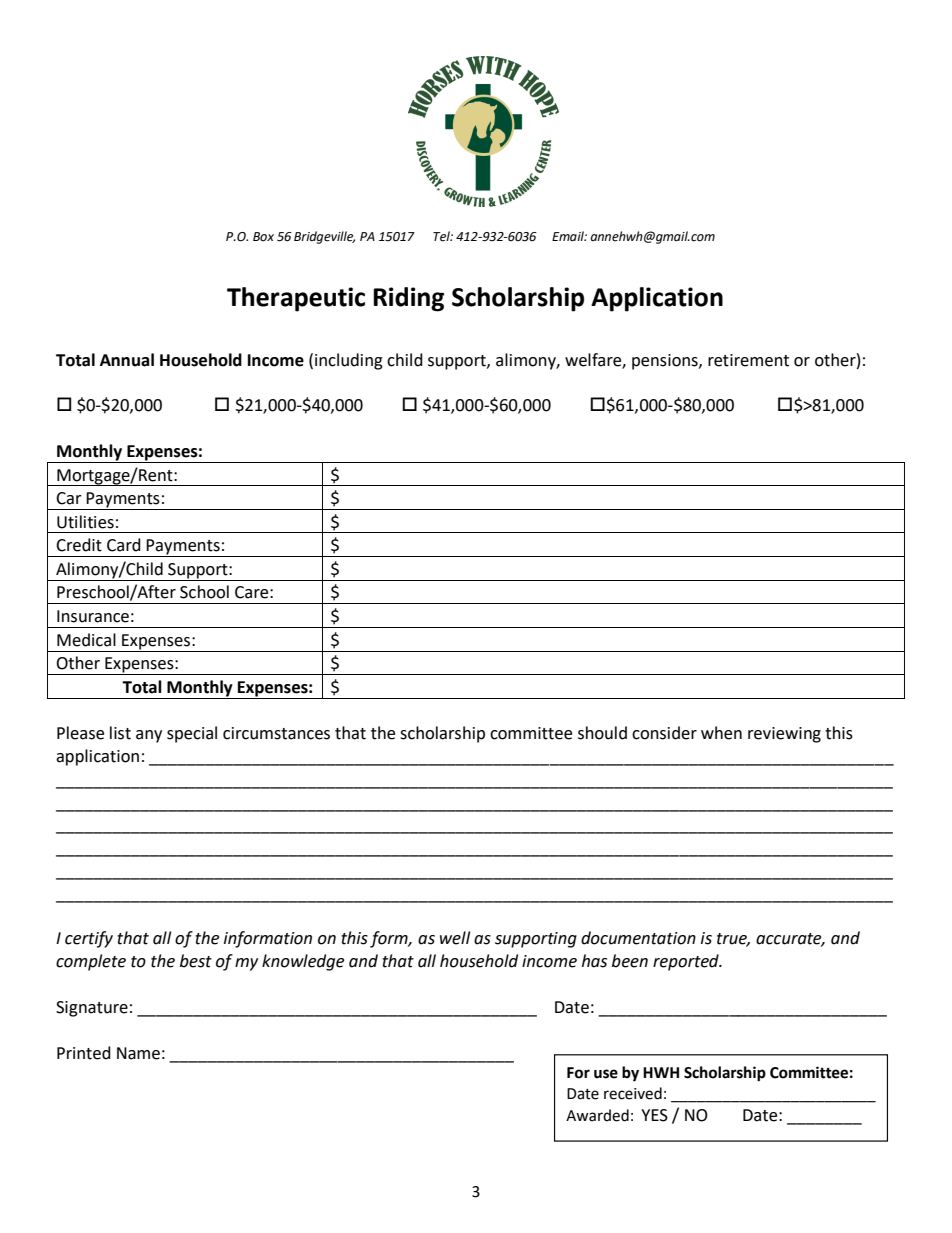  Describe the element at coordinates (86, 640) in the page. I see `Medical` at that location.
